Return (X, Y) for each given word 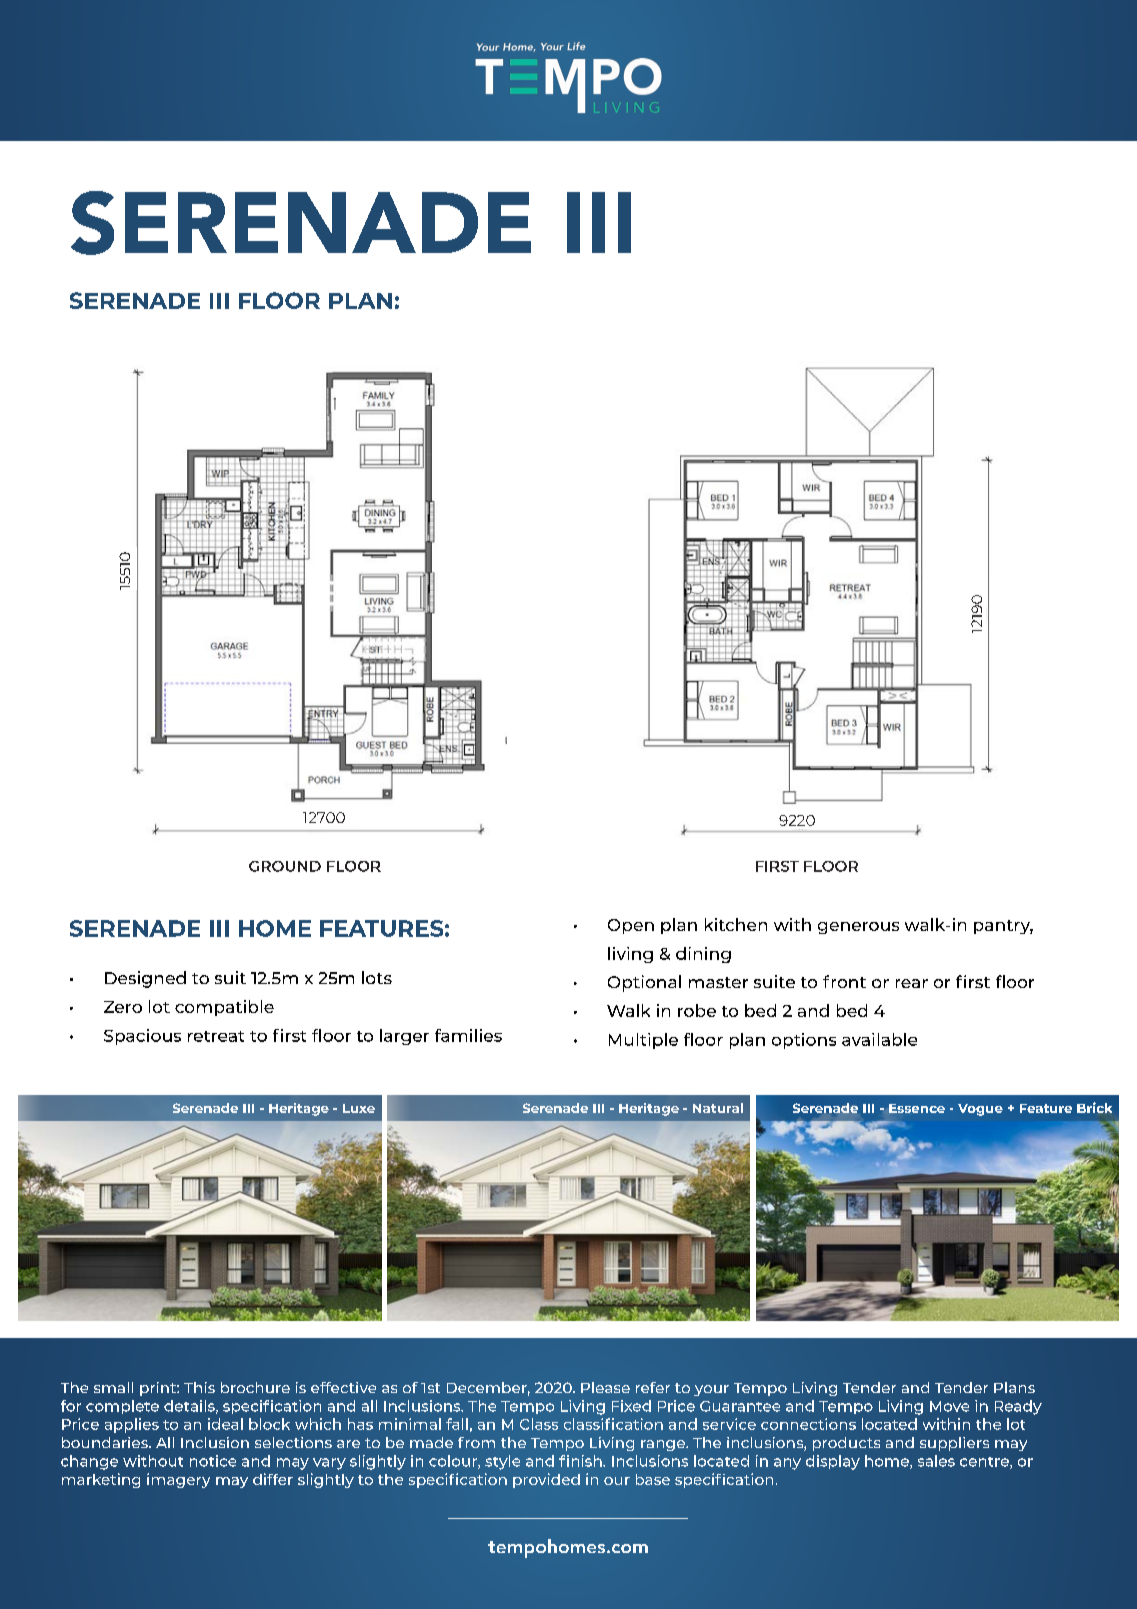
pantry (1003, 927)
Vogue (980, 1110)
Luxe (359, 1108)
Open (631, 926)
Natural (718, 1108)
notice (213, 1461)
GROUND (285, 866)
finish (581, 1461)
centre (985, 1463)
